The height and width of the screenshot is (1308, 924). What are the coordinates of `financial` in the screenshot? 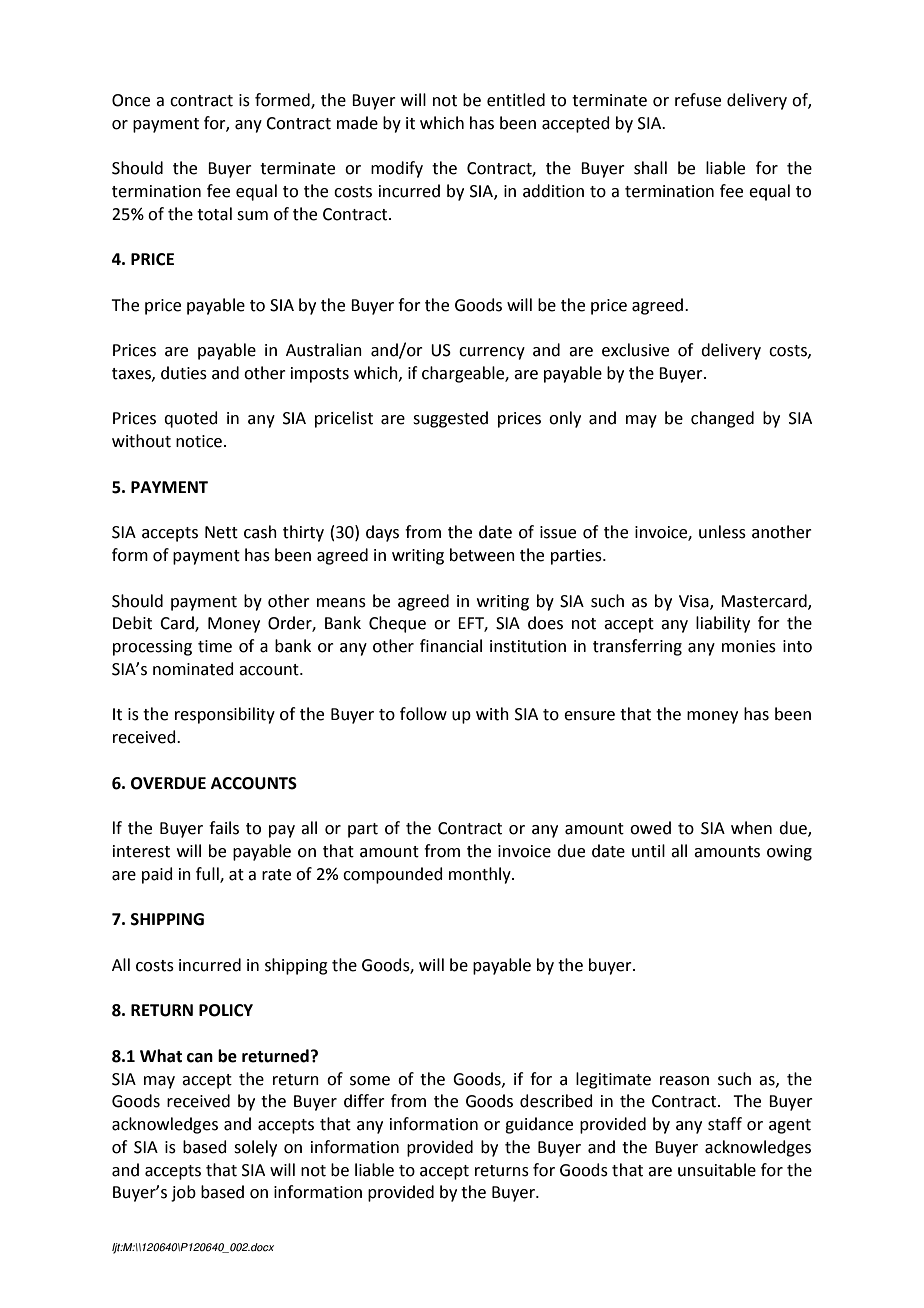 It's located at (451, 646).
